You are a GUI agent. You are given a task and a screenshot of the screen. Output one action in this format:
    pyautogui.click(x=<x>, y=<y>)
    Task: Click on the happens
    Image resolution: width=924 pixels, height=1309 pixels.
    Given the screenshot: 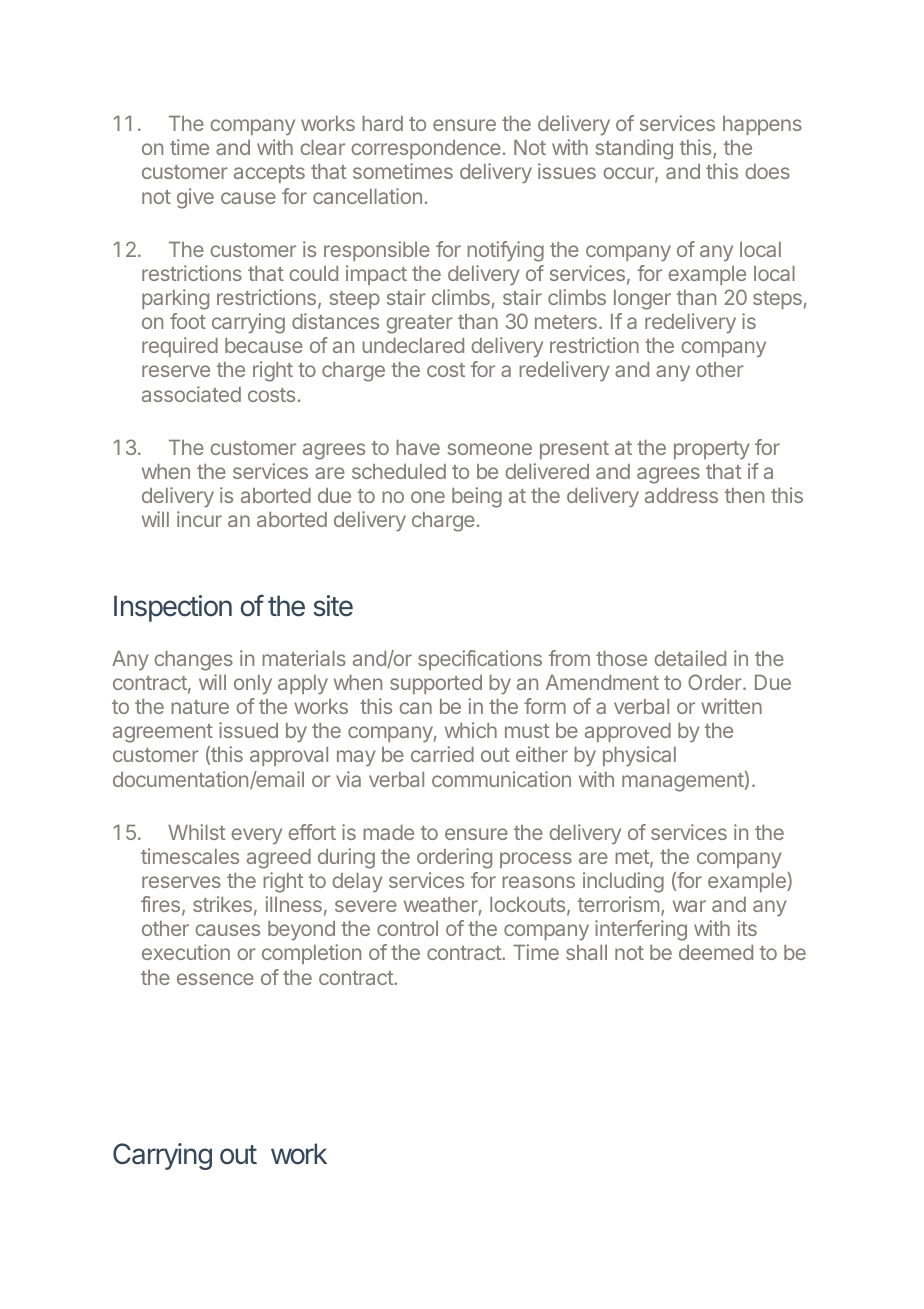 What is the action you would take?
    pyautogui.click(x=762, y=125)
